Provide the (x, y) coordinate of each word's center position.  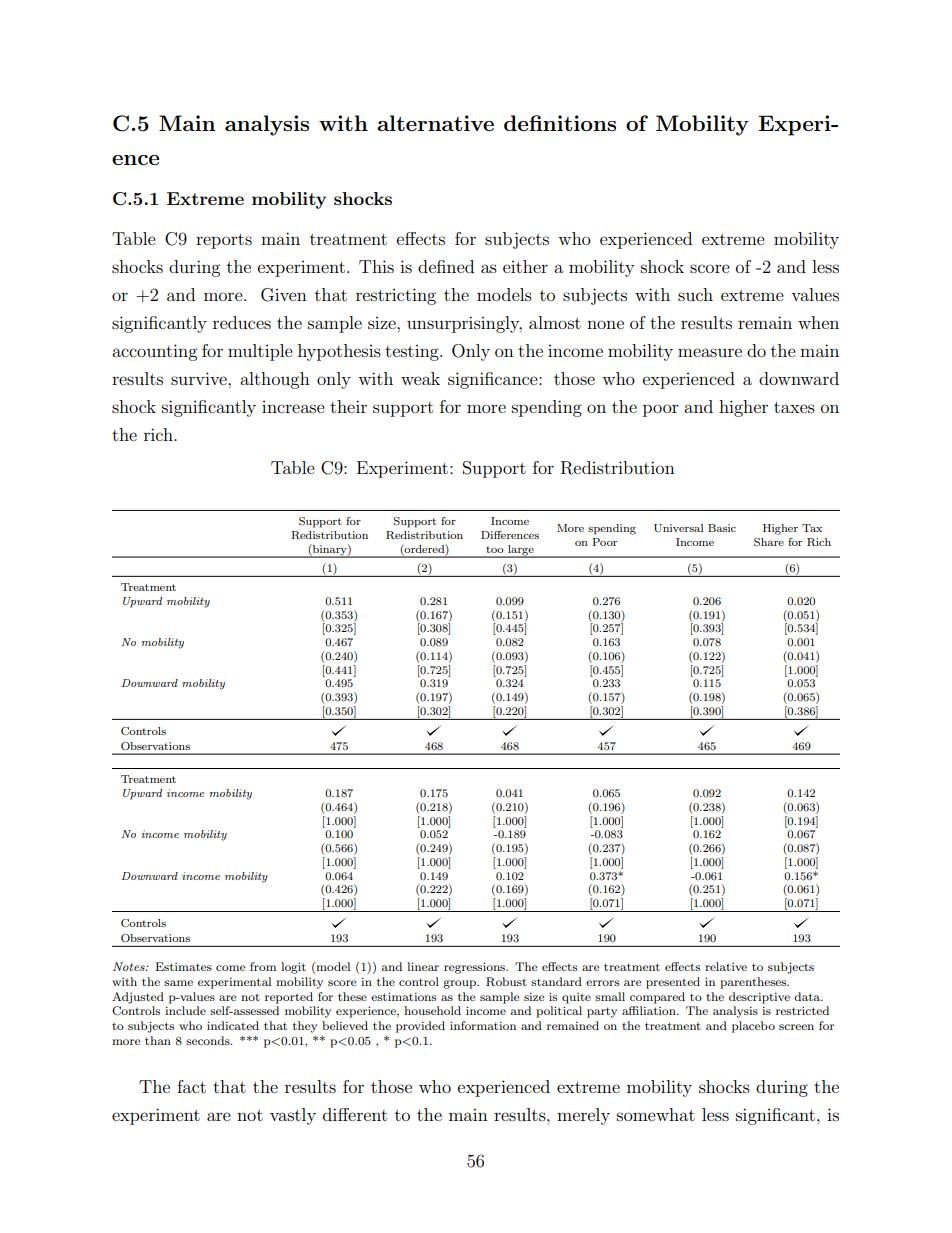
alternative (435, 123)
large (521, 551)
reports (224, 241)
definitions (560, 123)
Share (769, 542)
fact (191, 1086)
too (495, 549)
